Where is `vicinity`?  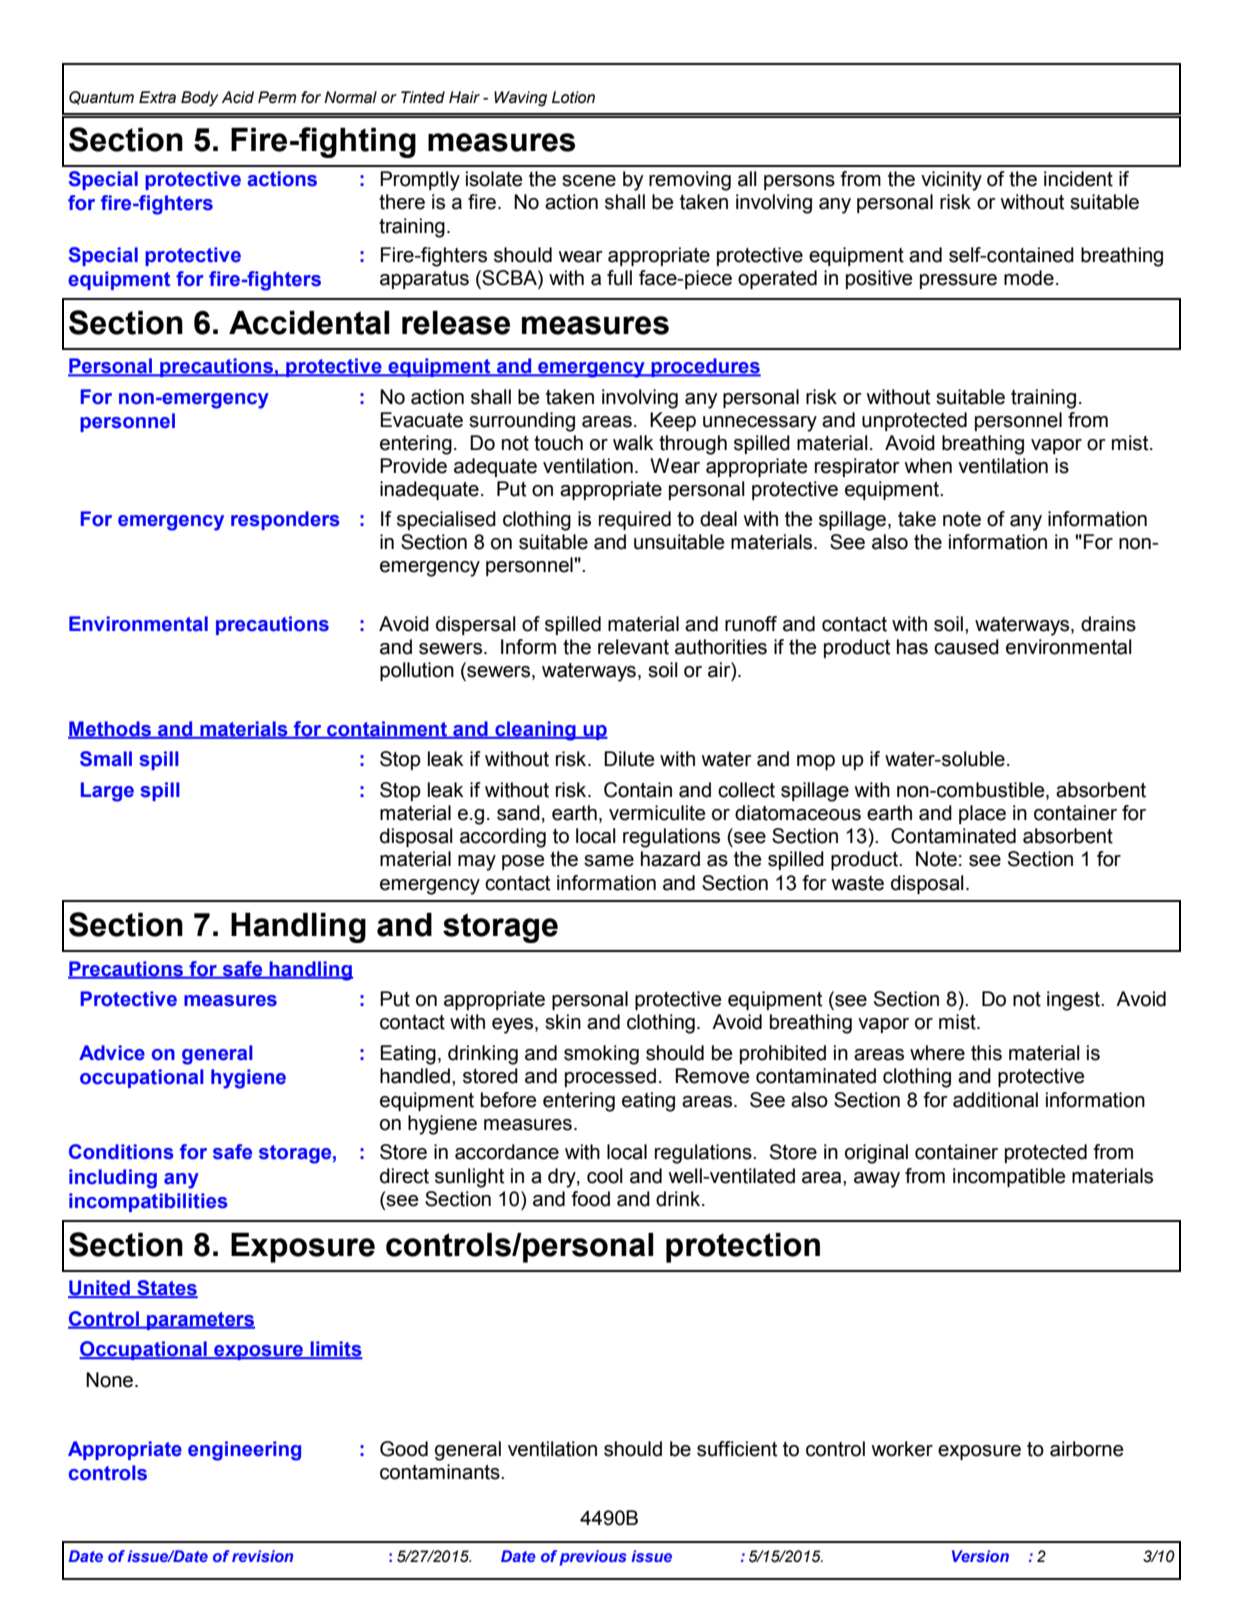
vicinity is located at coordinates (951, 181).
